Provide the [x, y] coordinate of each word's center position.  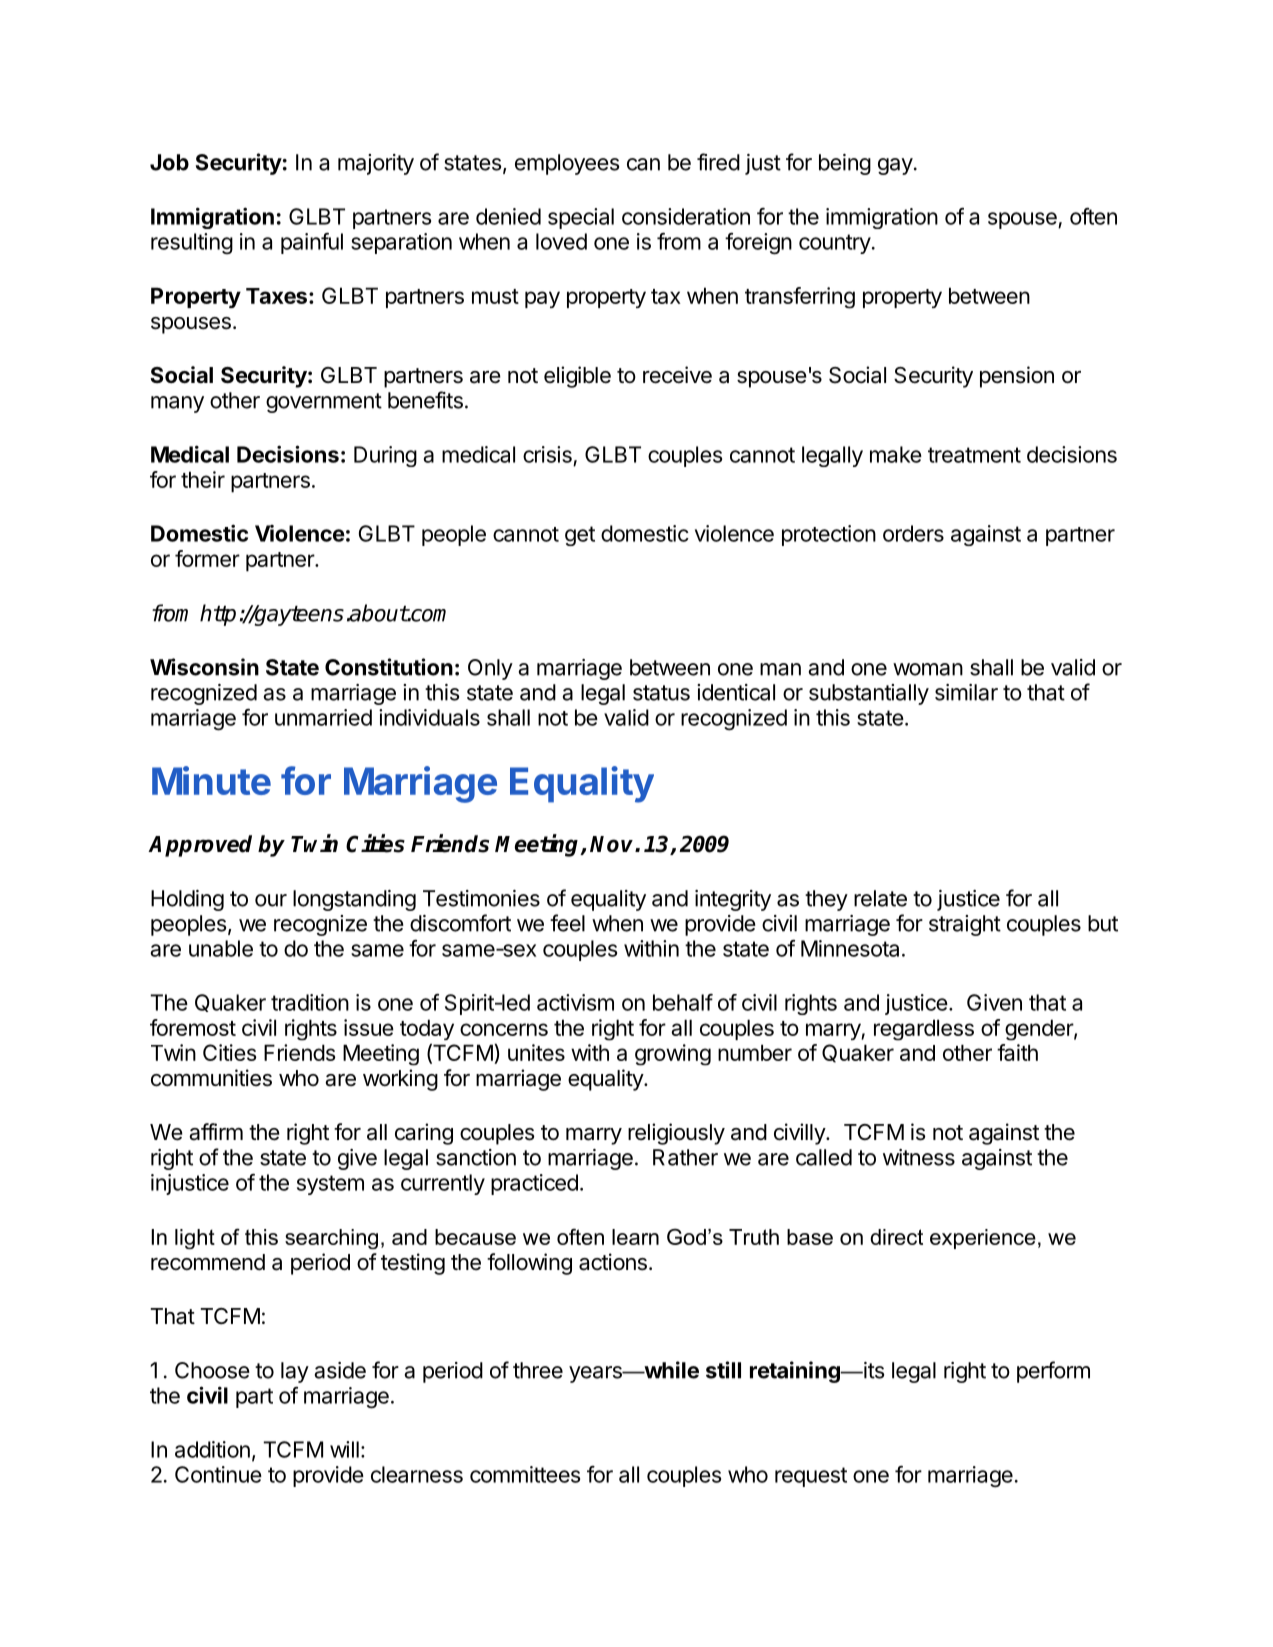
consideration [686, 216]
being [845, 164]
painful [312, 243]
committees [525, 1474]
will [344, 1449]
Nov [613, 844]
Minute [211, 780]
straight [965, 925]
